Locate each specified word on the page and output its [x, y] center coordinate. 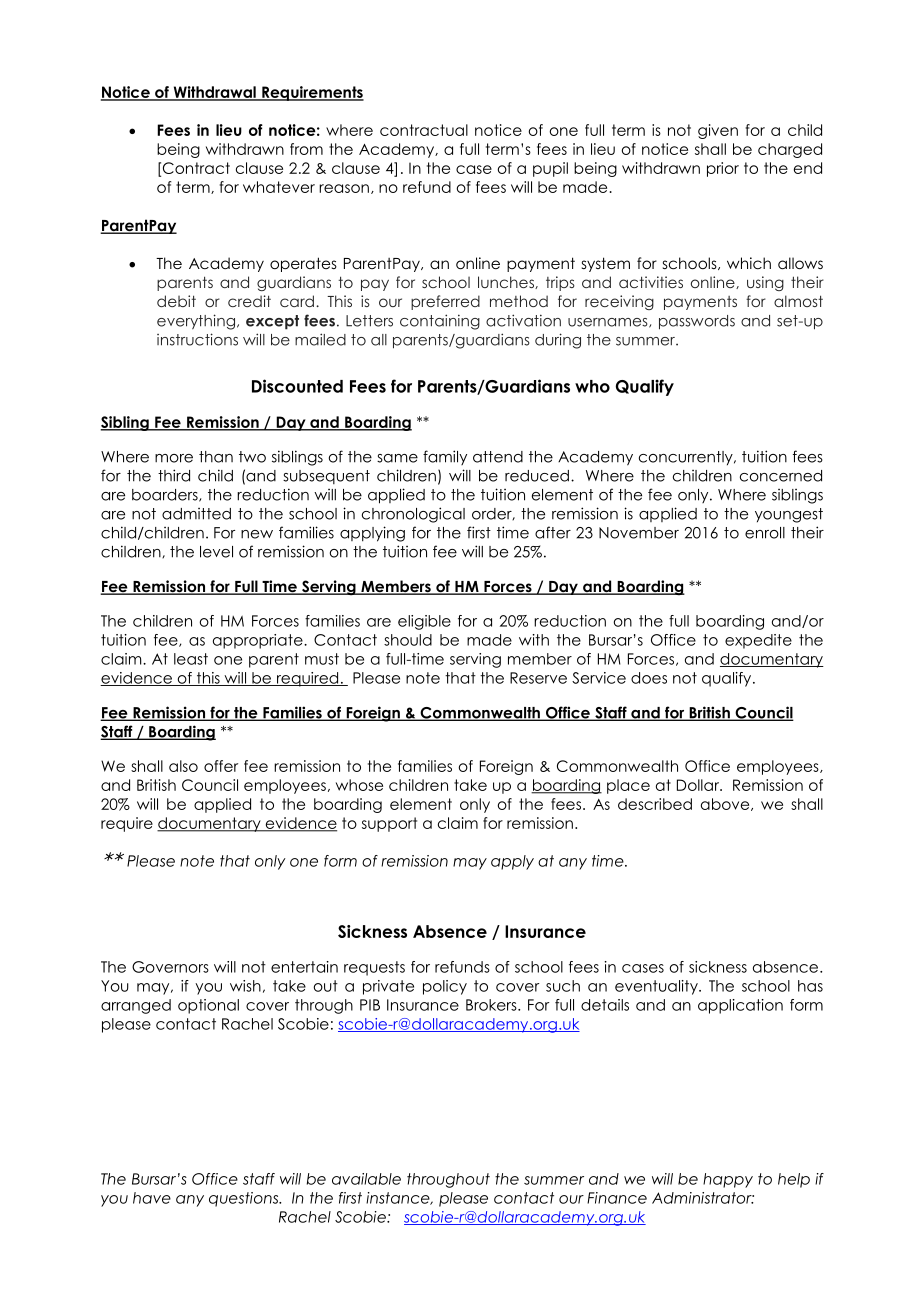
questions [245, 1199]
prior [723, 169]
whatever [279, 187]
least [191, 659]
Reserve [538, 678]
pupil [550, 169]
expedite [758, 641]
